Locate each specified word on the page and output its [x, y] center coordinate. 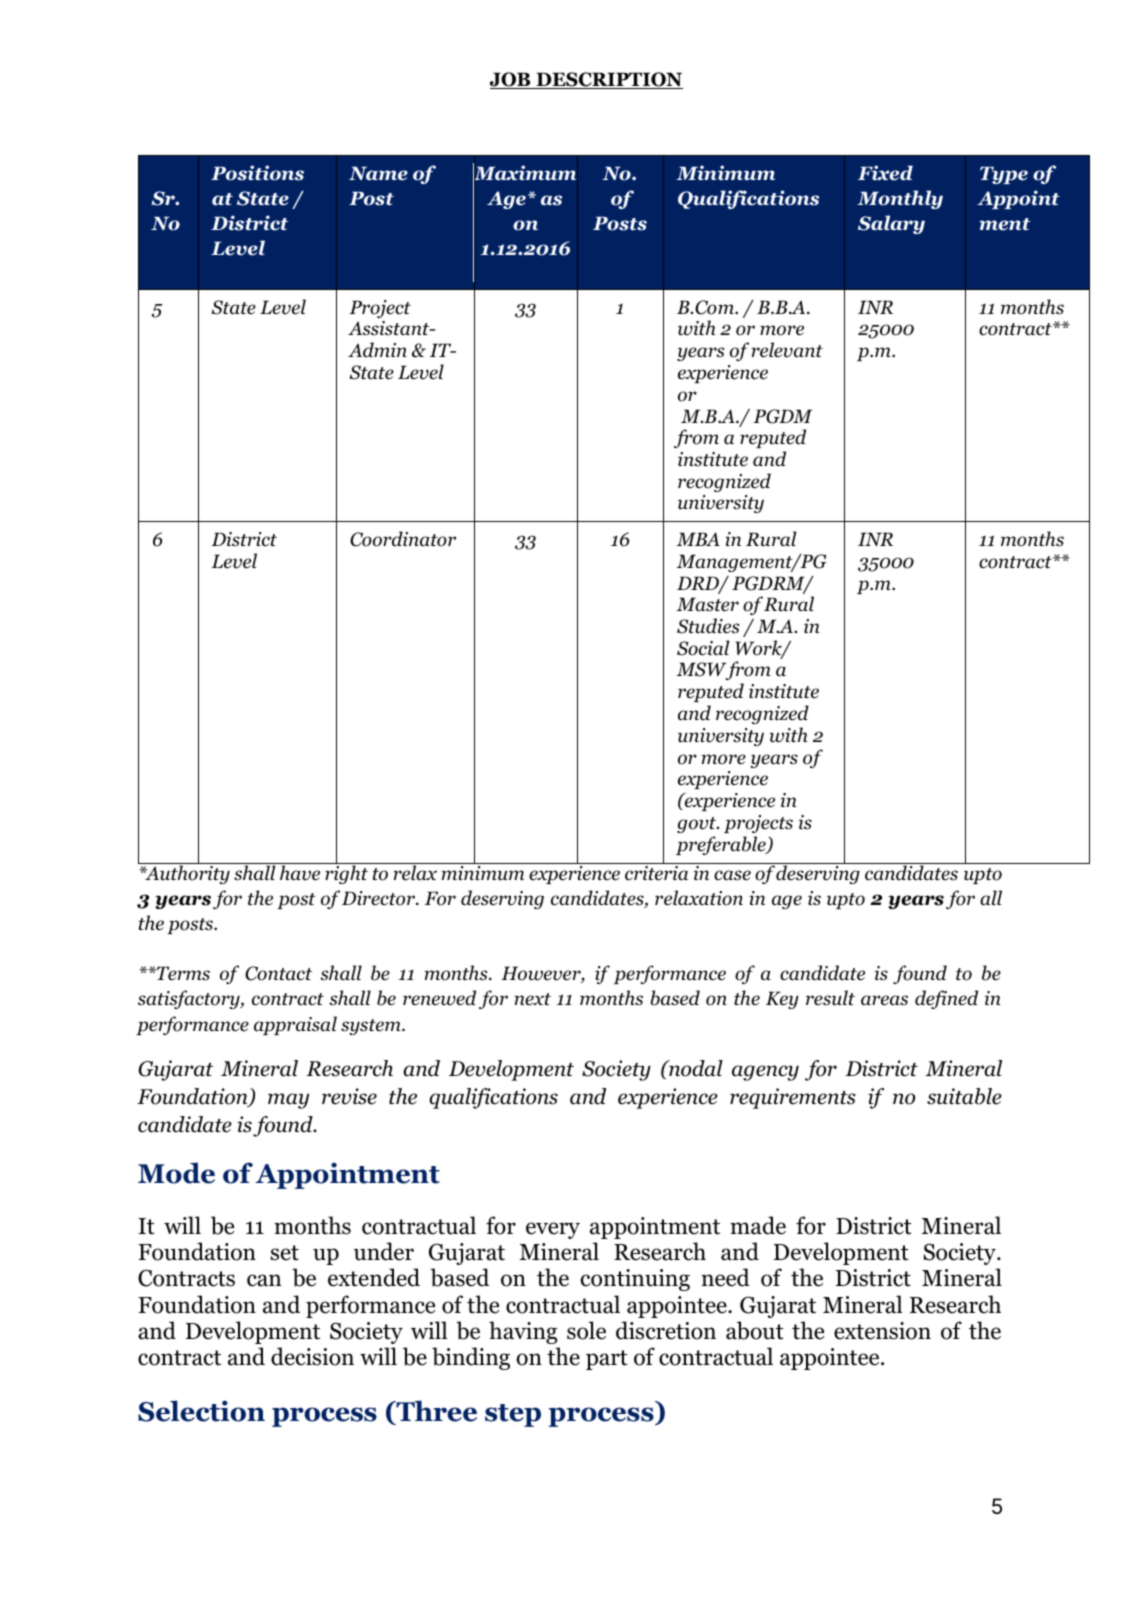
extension [882, 1331]
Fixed [885, 173]
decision [312, 1356]
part [607, 1360]
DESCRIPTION [608, 80]
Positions [257, 173]
